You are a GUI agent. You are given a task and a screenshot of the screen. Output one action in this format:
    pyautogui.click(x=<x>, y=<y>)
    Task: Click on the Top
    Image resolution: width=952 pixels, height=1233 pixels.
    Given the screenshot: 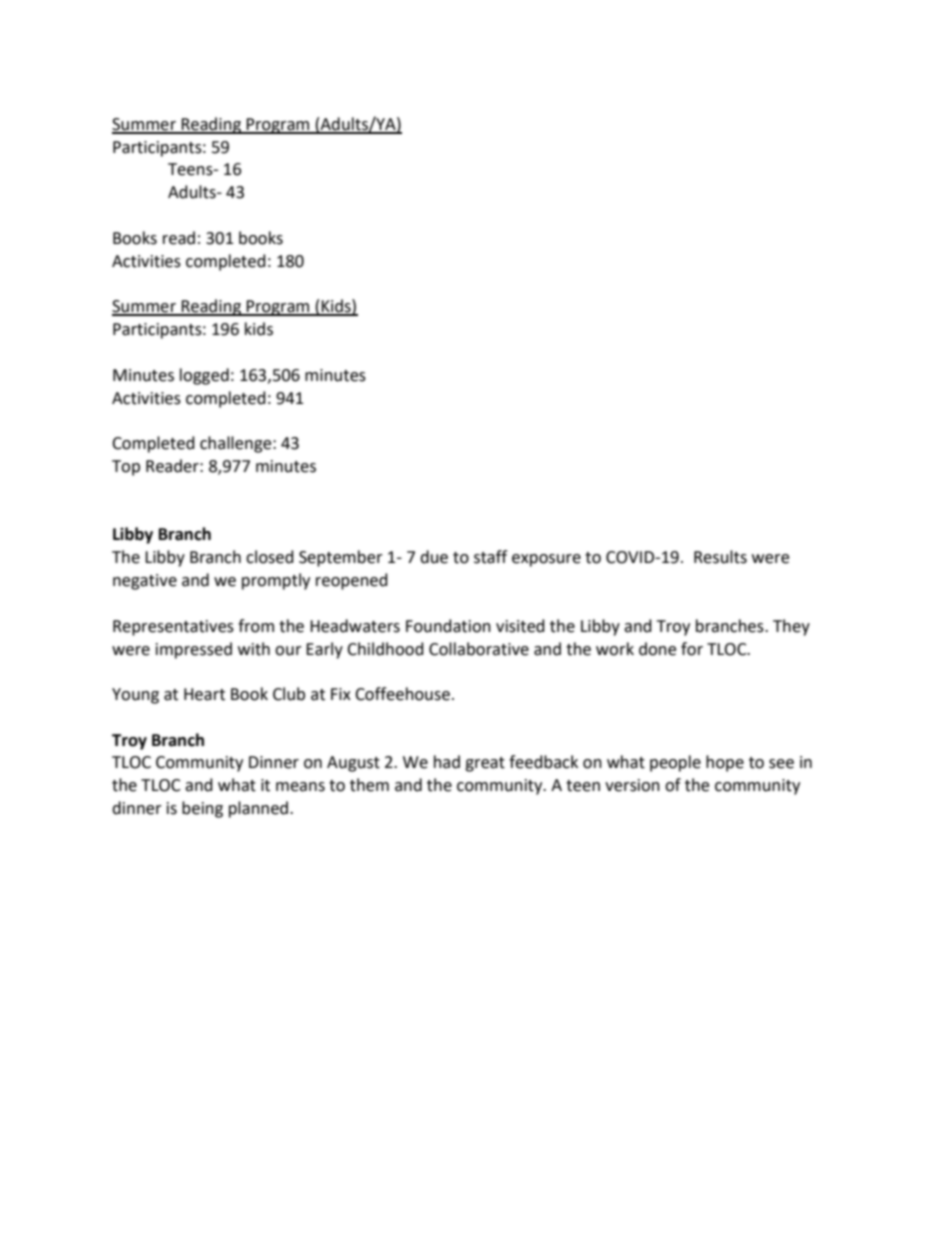 What is the action you would take?
    pyautogui.click(x=126, y=468)
